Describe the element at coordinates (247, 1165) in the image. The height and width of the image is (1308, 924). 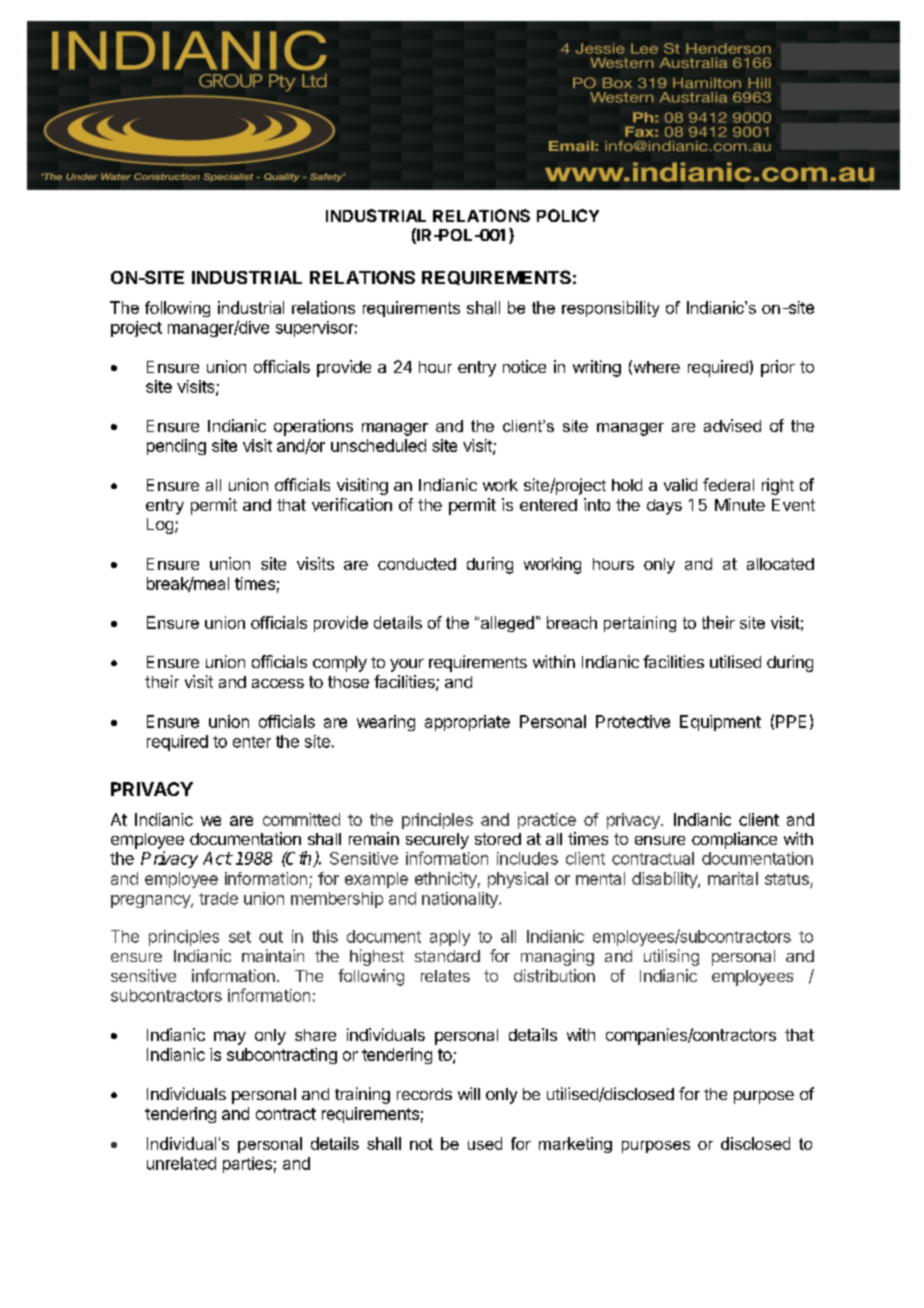
I see `parties` at that location.
